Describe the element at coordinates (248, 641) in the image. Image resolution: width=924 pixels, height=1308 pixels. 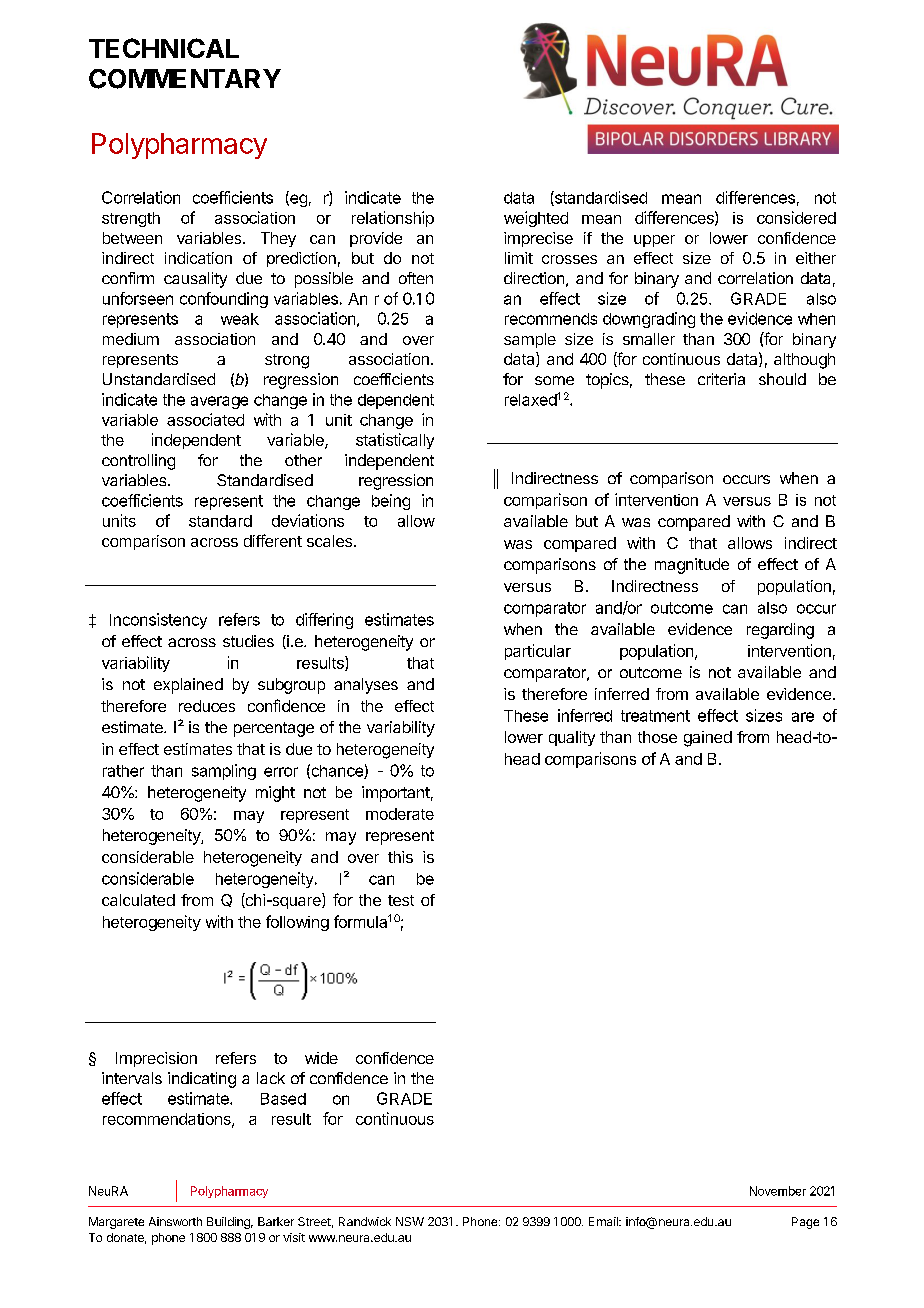
I see `studies` at that location.
